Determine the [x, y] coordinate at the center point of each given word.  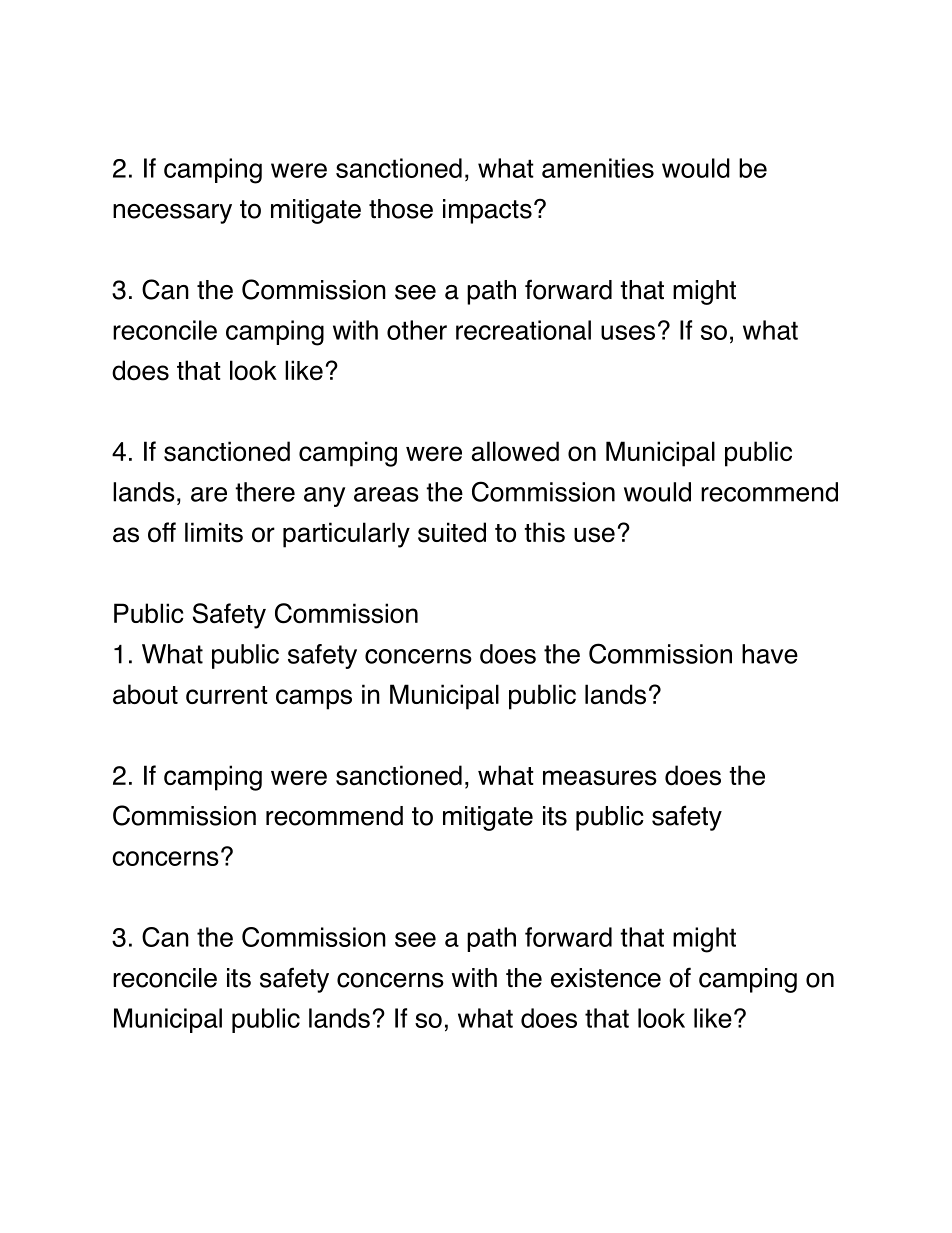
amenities [598, 168]
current [227, 695]
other [417, 330]
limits [214, 532]
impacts [487, 211]
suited [452, 532]
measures [600, 778]
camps [314, 699]
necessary [172, 213]
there [265, 492]
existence [606, 978]
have [770, 654]
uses [628, 332]
